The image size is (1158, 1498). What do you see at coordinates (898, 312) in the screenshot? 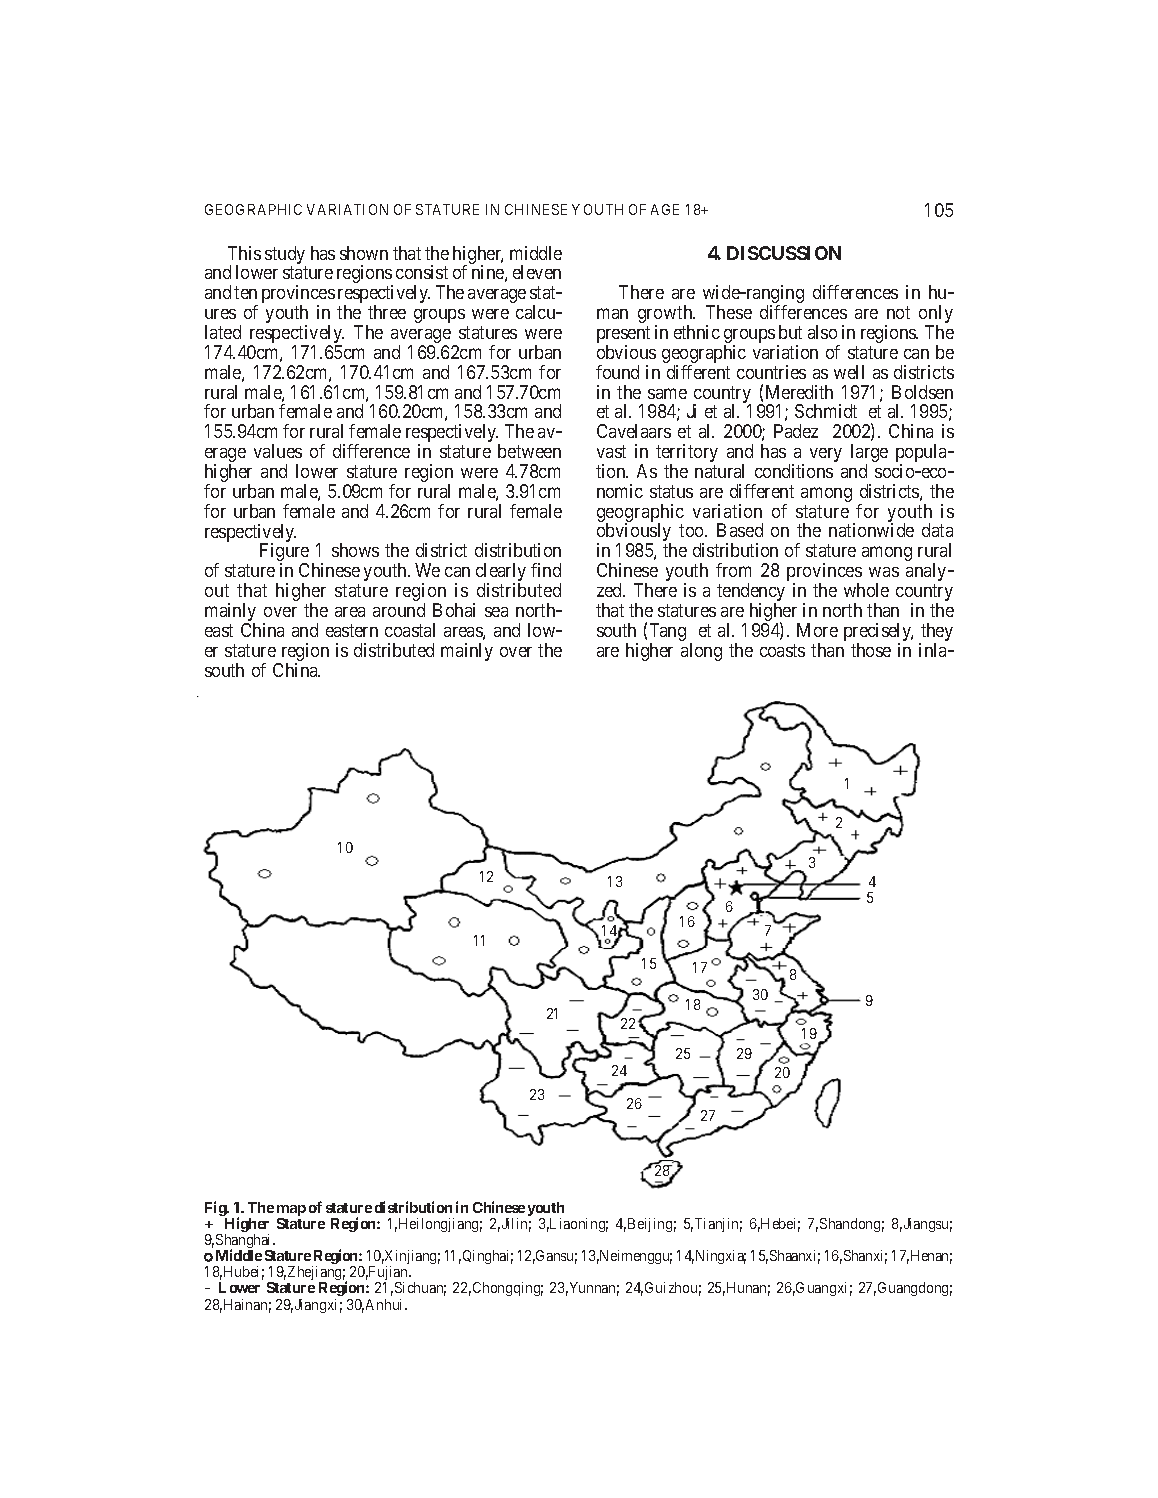
I see `not` at bounding box center [898, 312].
